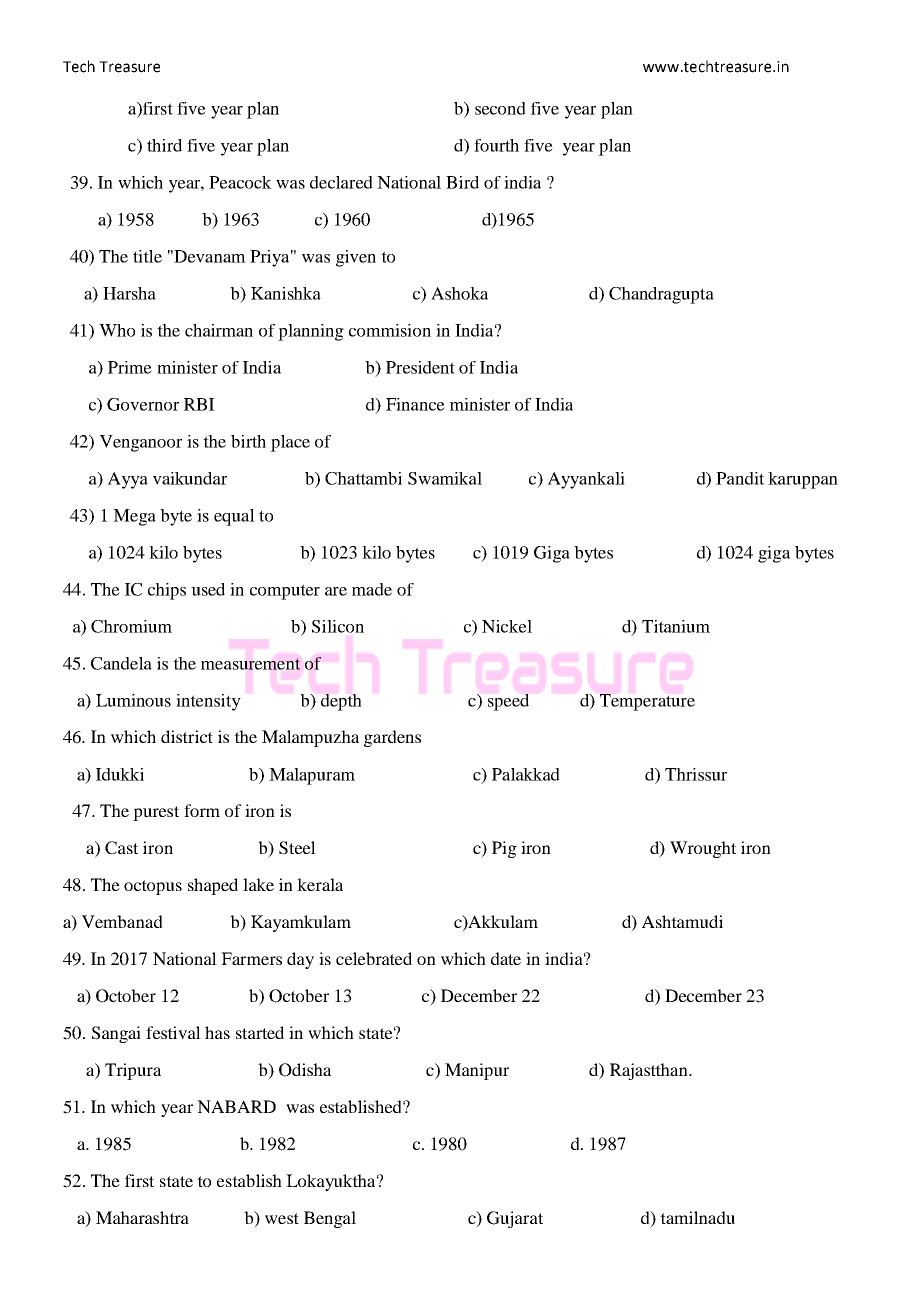  Describe the element at coordinates (515, 1219) in the screenshot. I see `Gujarat` at that location.
